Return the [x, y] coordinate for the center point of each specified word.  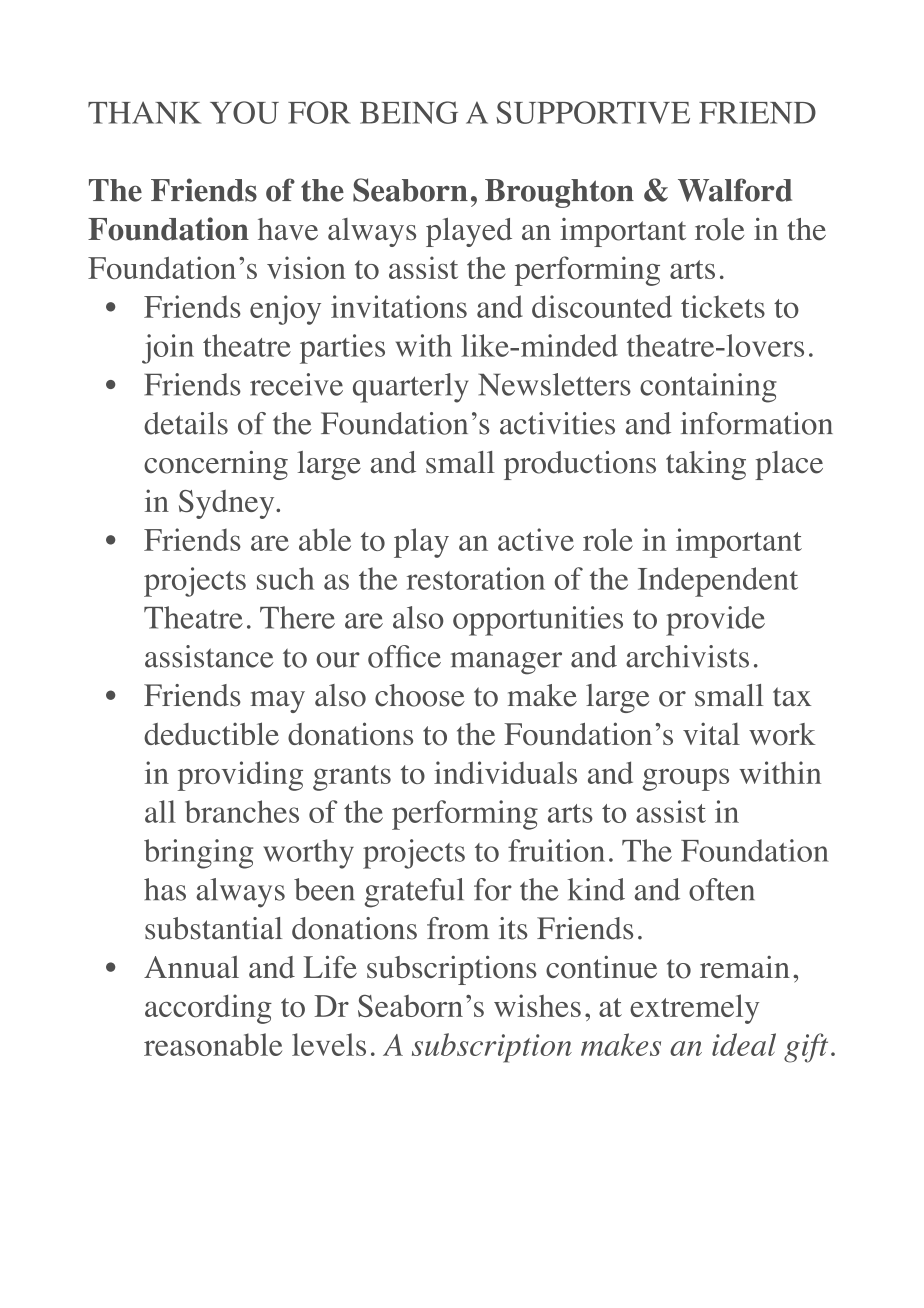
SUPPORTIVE [593, 112]
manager [506, 663]
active [536, 539]
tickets [723, 306]
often [722, 889]
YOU [244, 112]
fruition [556, 850]
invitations [399, 306]
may [278, 702]
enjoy [285, 310]
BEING [409, 112]
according [208, 1009]
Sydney [228, 504]
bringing [198, 854]
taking [706, 465]
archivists [687, 656]
